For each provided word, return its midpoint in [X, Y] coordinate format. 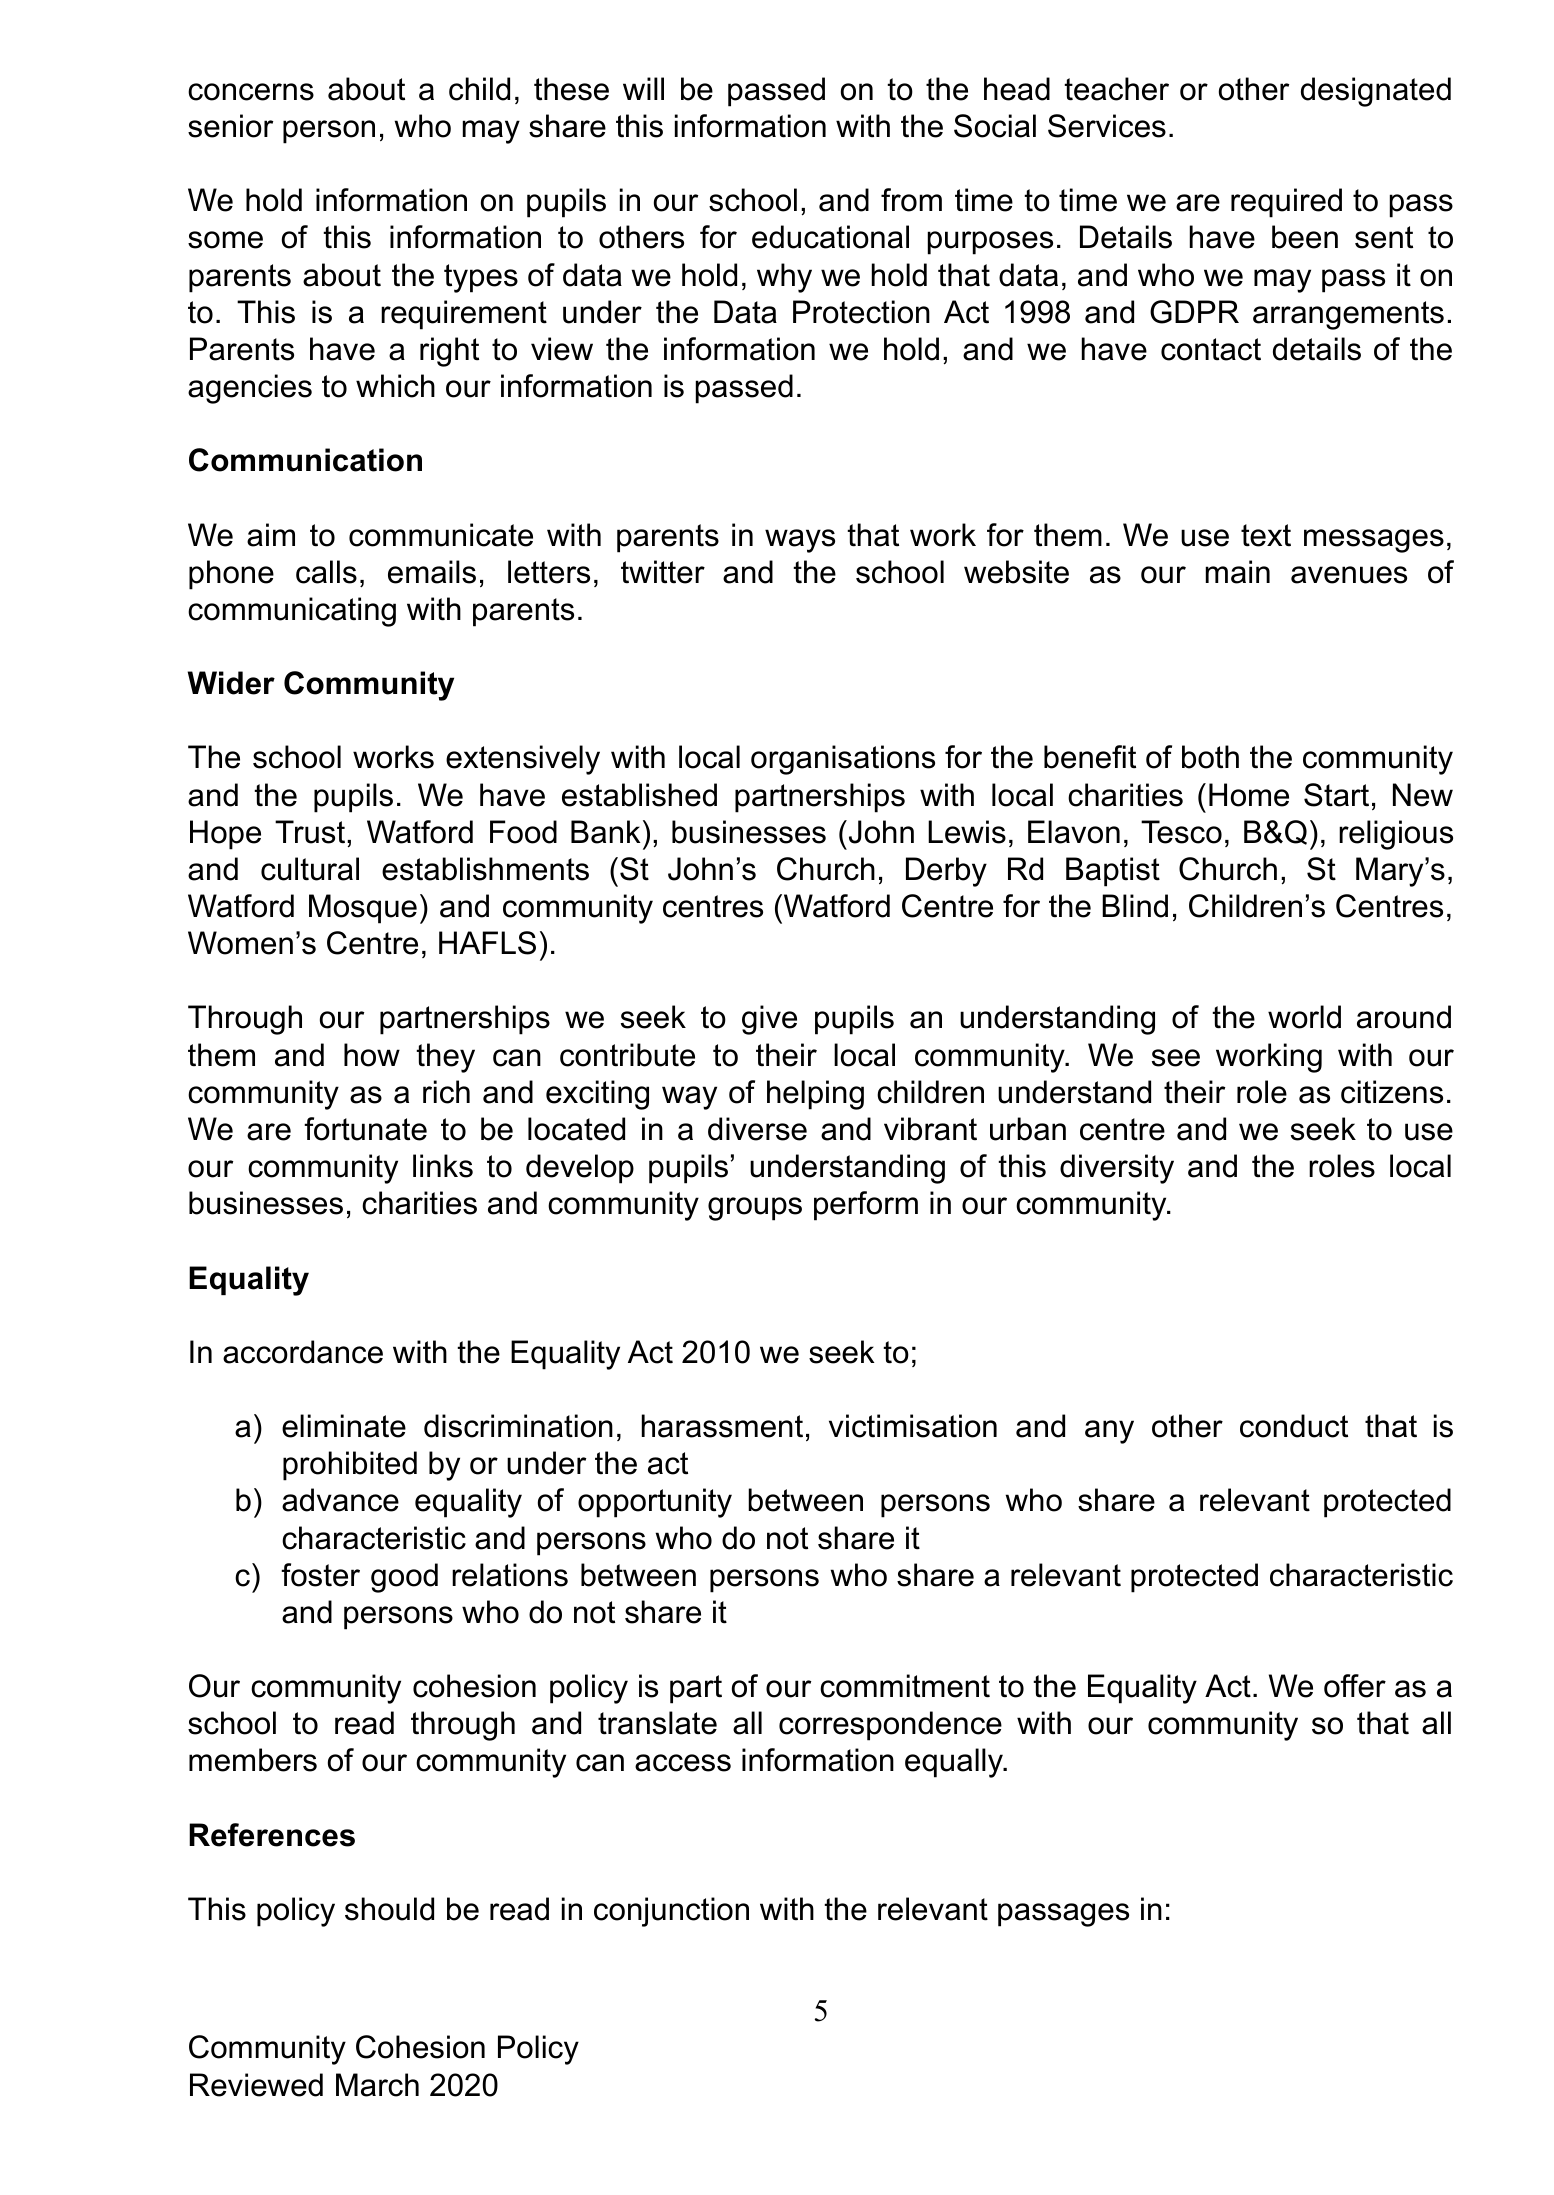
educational [830, 237]
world [1304, 1017]
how [372, 1055]
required [1286, 203]
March [377, 2085]
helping [815, 1095]
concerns [251, 92]
